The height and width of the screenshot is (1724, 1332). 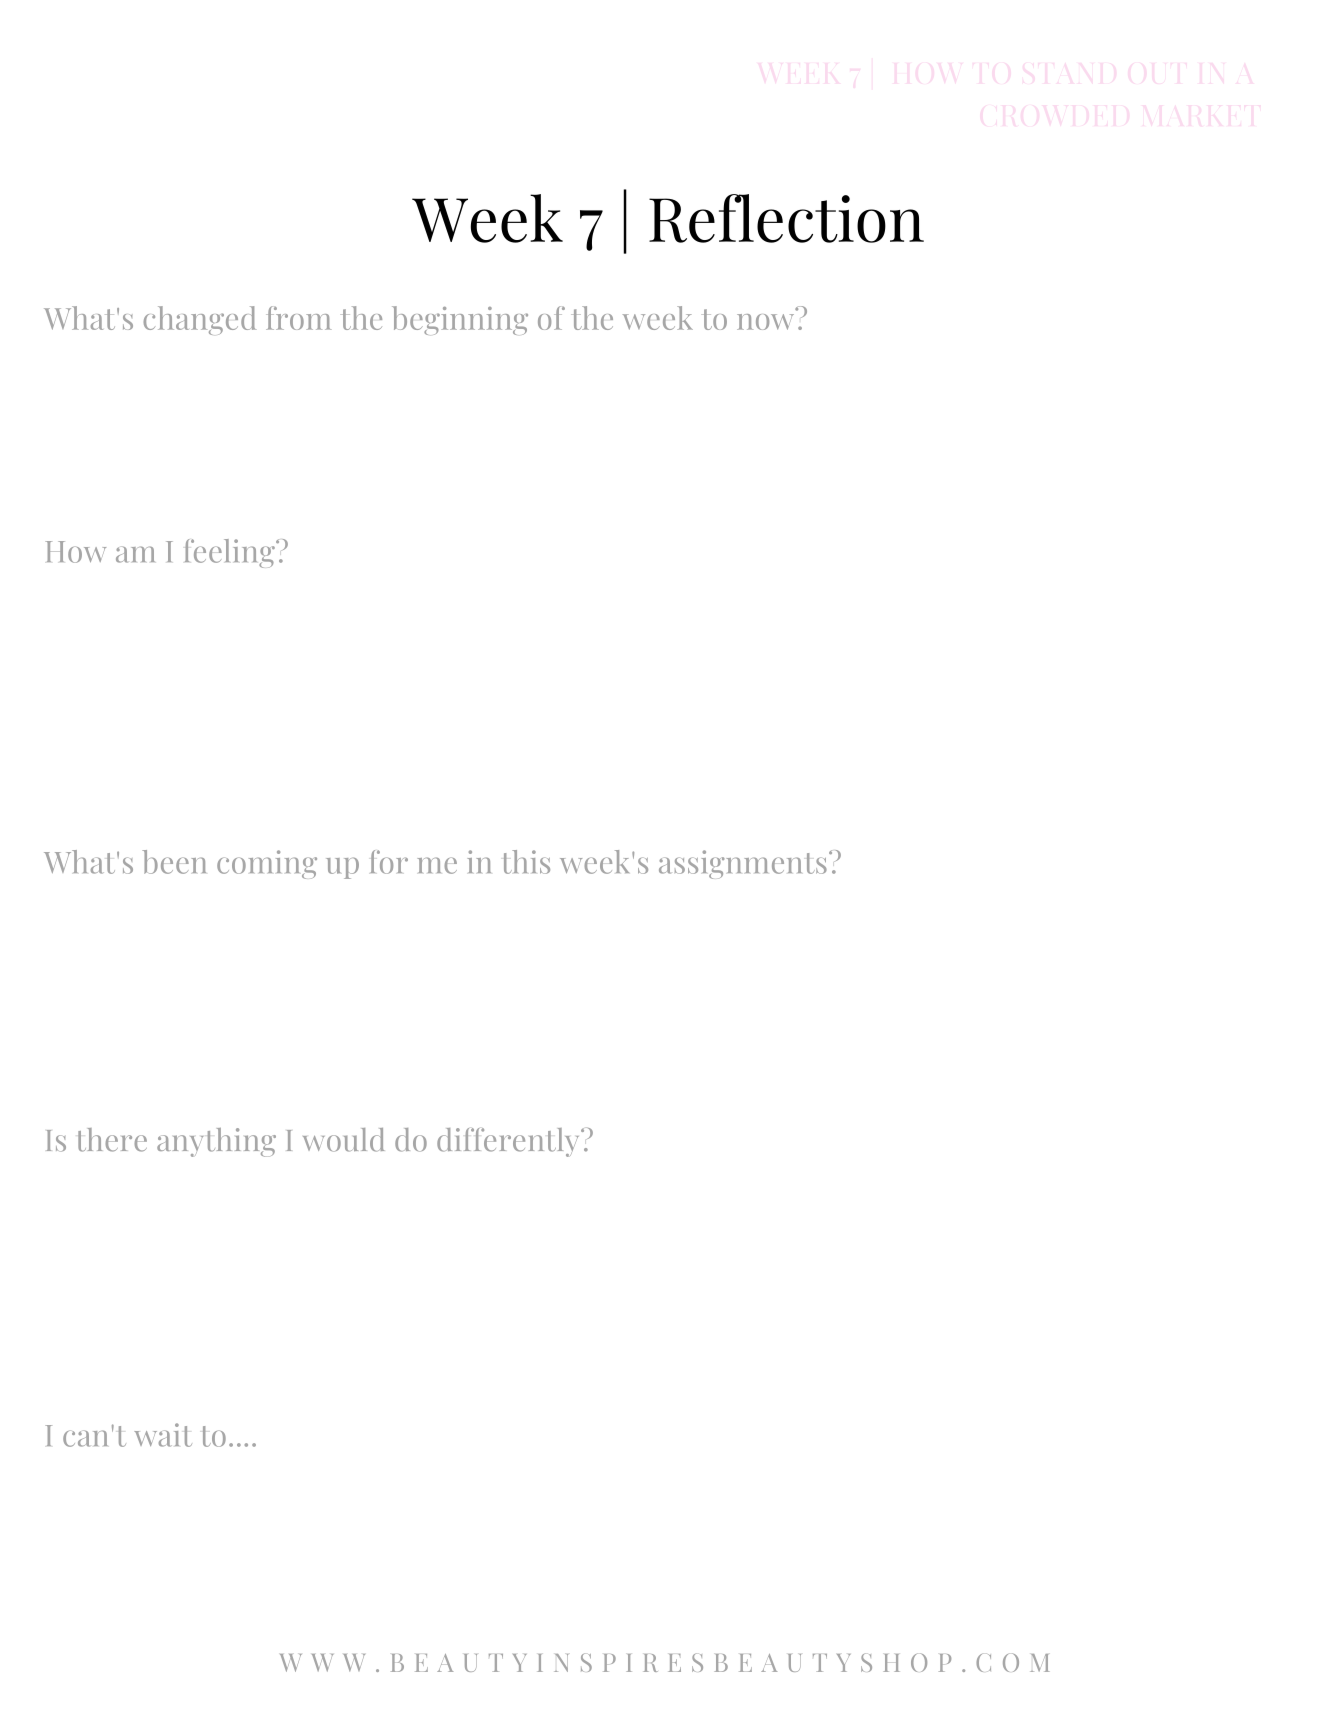 I want to click on assignments, so click(x=743, y=864).
